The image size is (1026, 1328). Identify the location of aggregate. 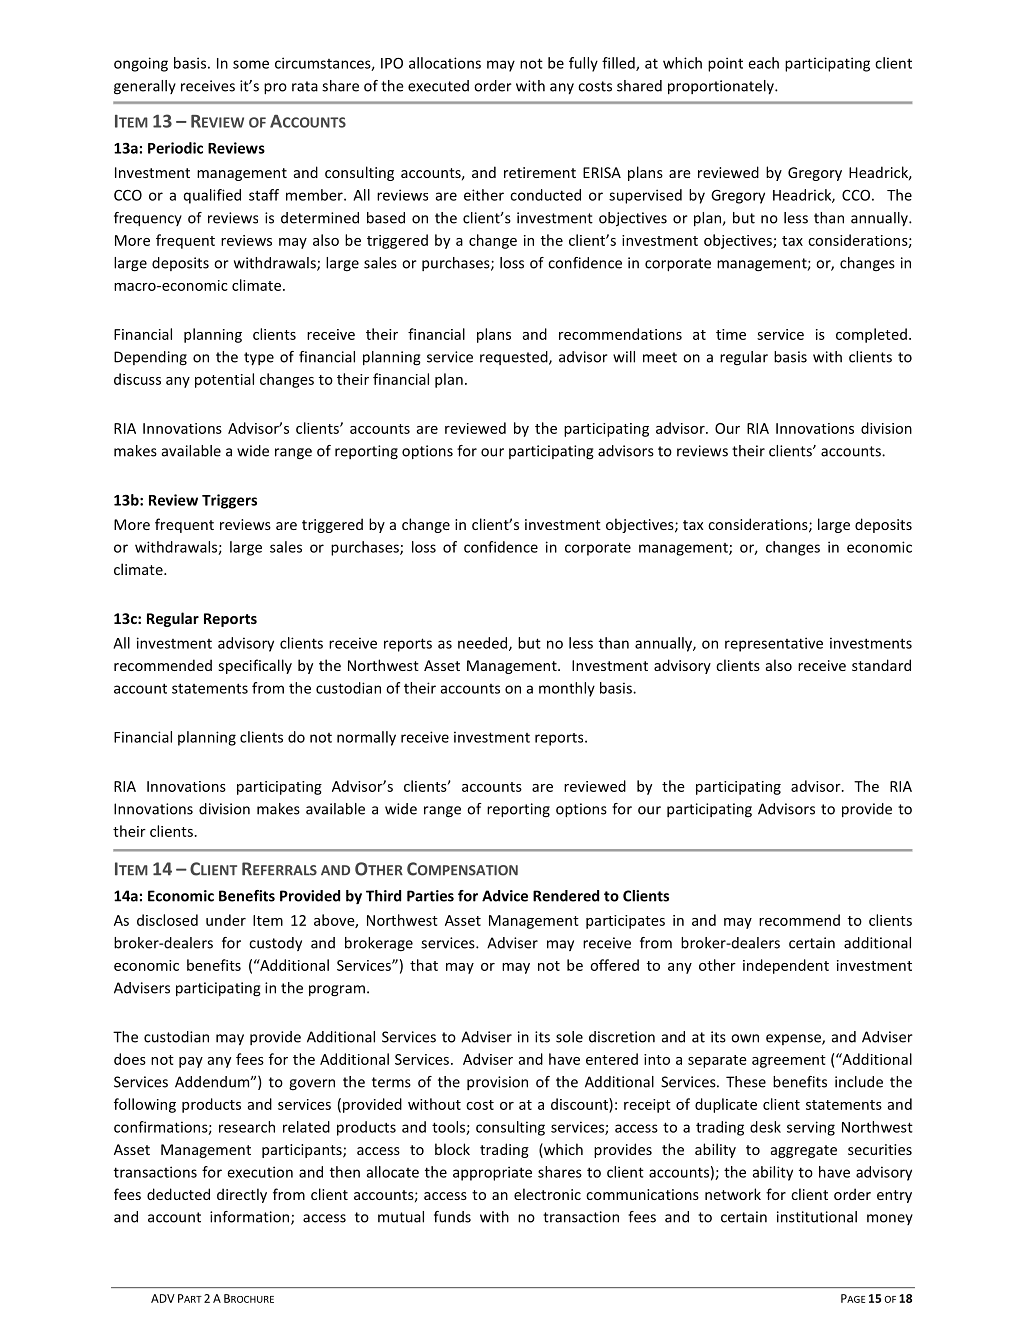
(804, 1151).
